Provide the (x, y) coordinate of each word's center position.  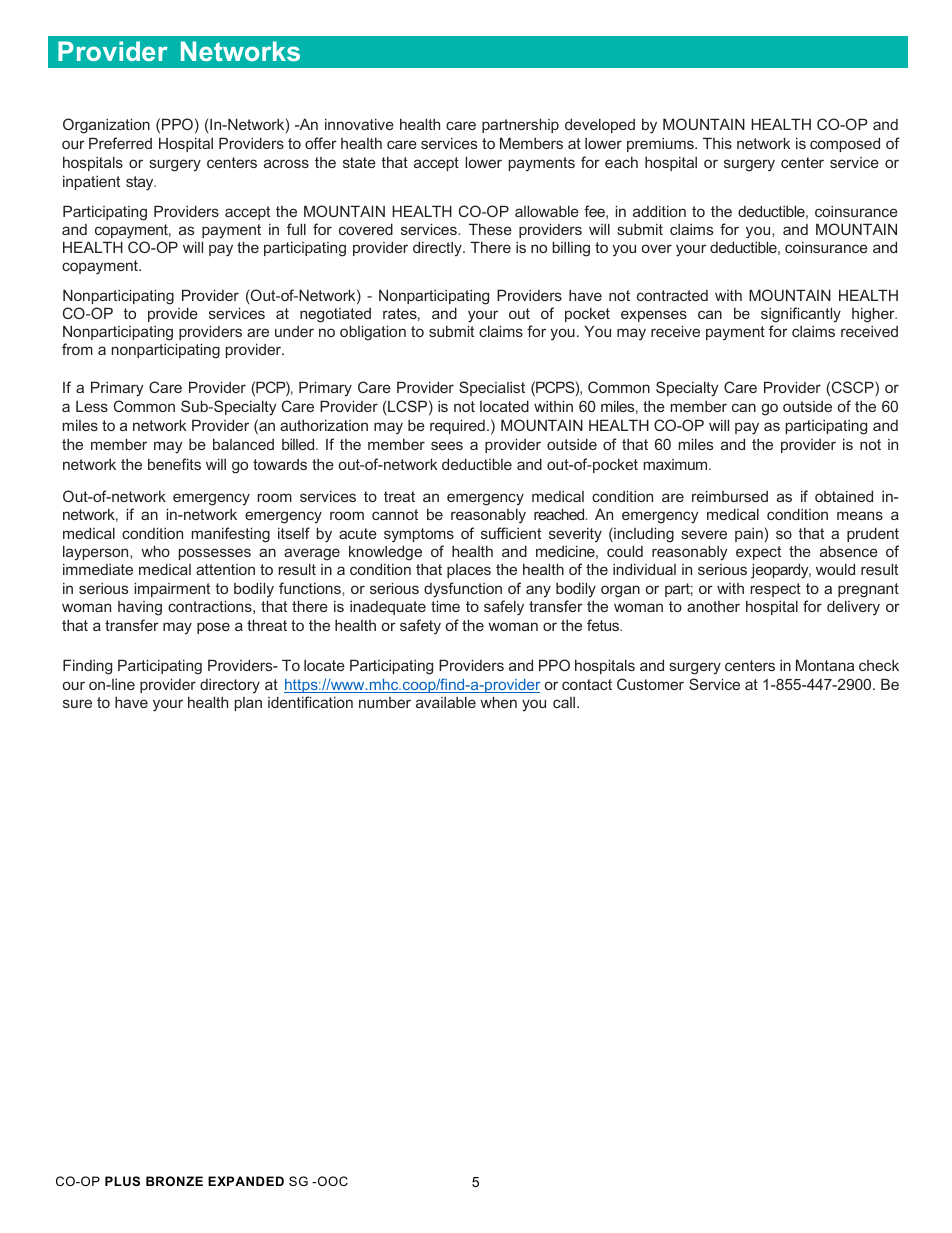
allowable (547, 211)
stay (141, 183)
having (140, 608)
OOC (331, 1181)
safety (420, 627)
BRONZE (174, 1181)
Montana (825, 665)
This (717, 143)
